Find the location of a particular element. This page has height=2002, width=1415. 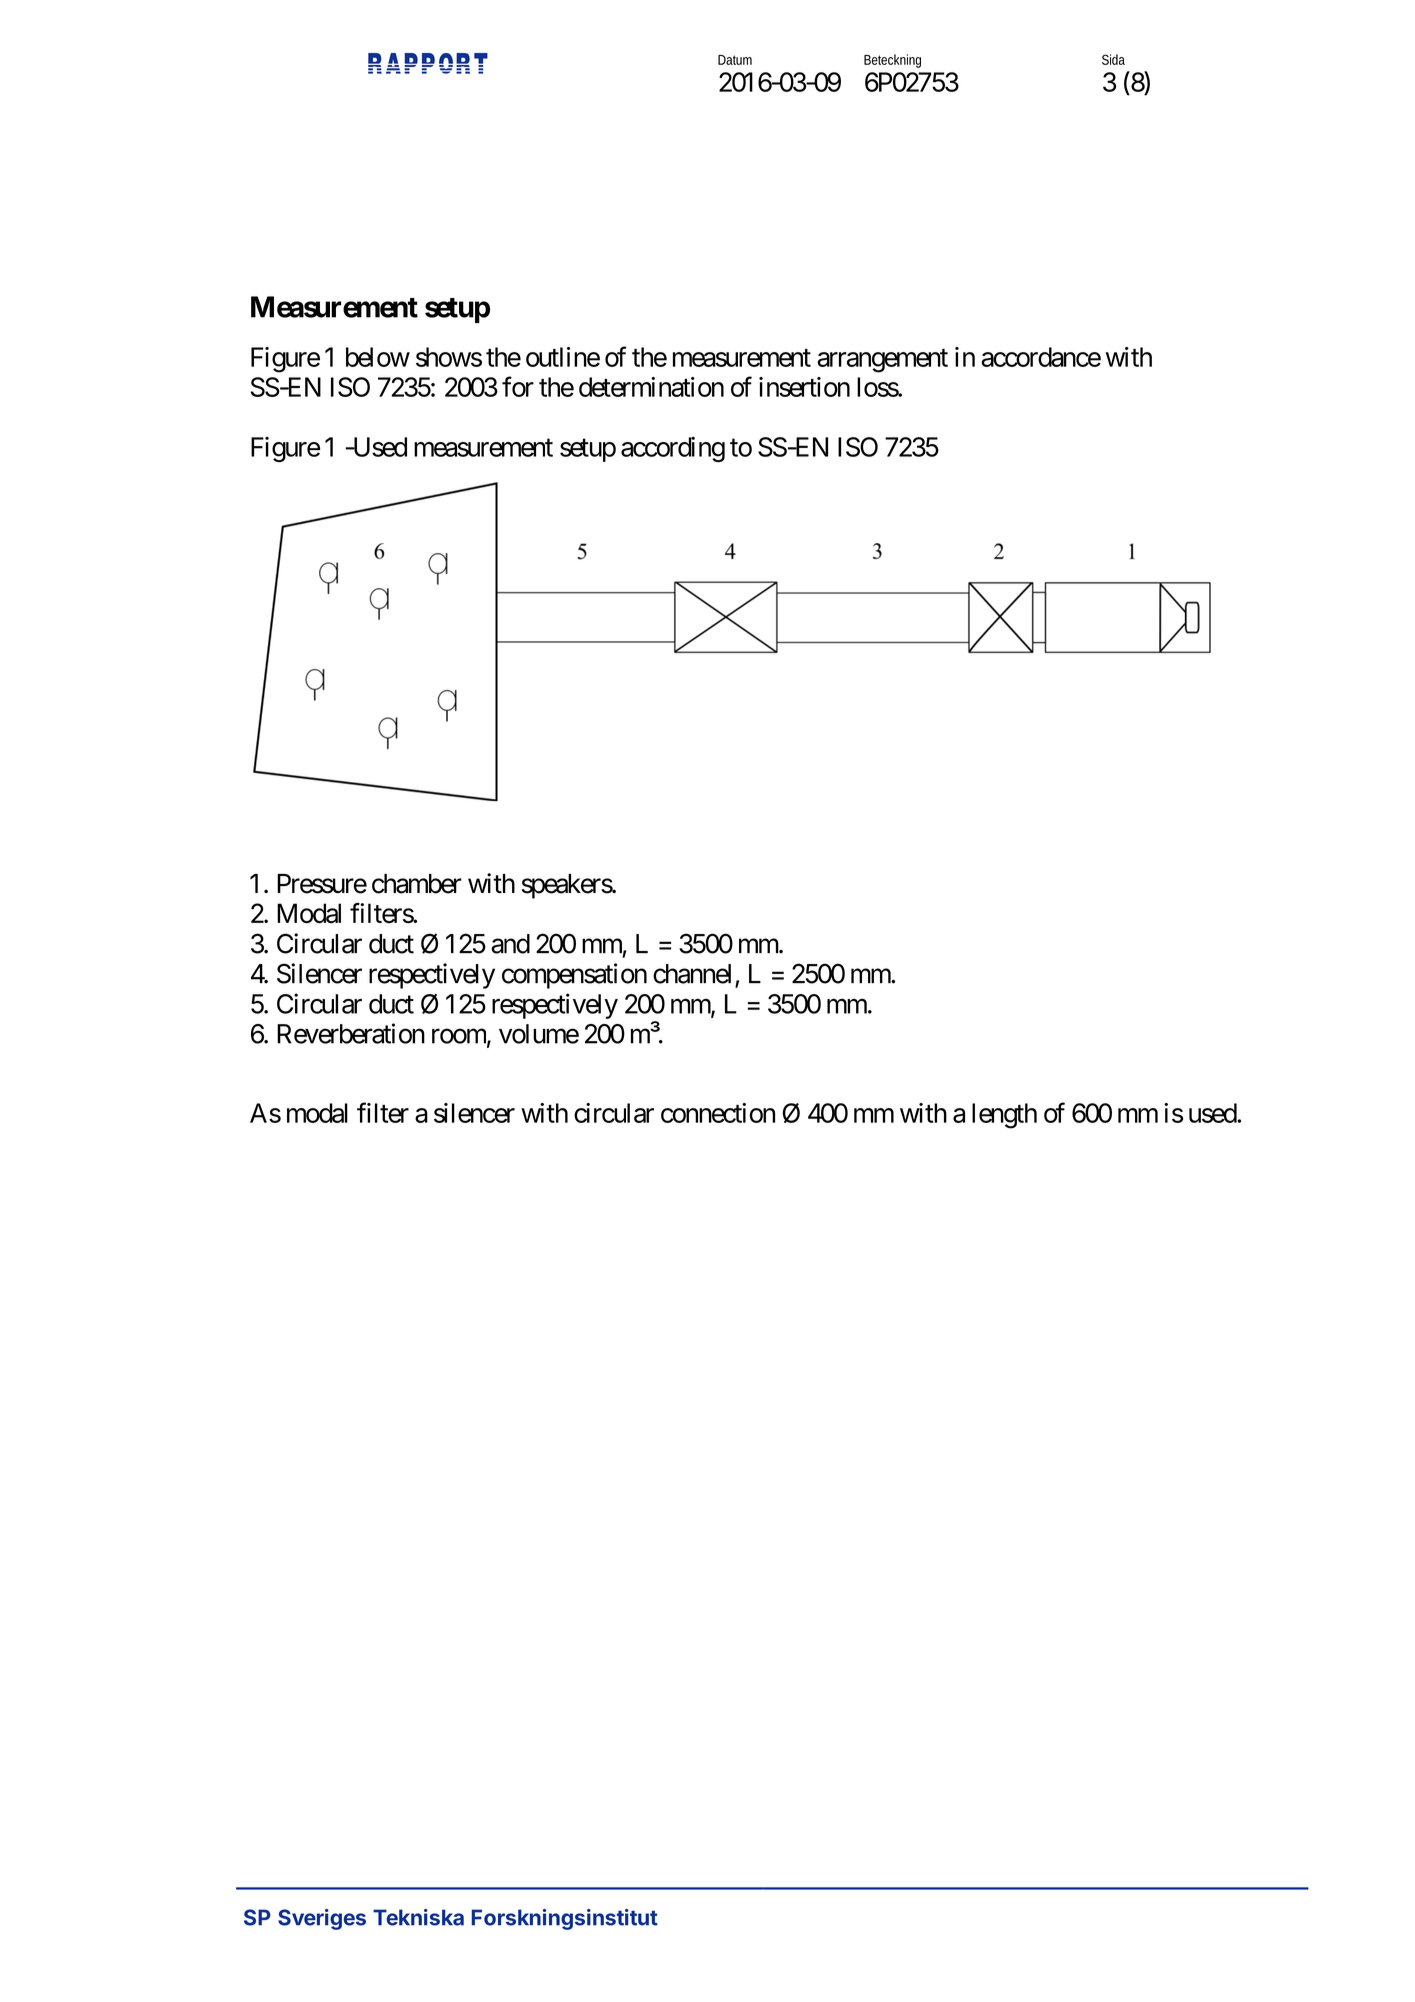

length is located at coordinates (1004, 1116).
